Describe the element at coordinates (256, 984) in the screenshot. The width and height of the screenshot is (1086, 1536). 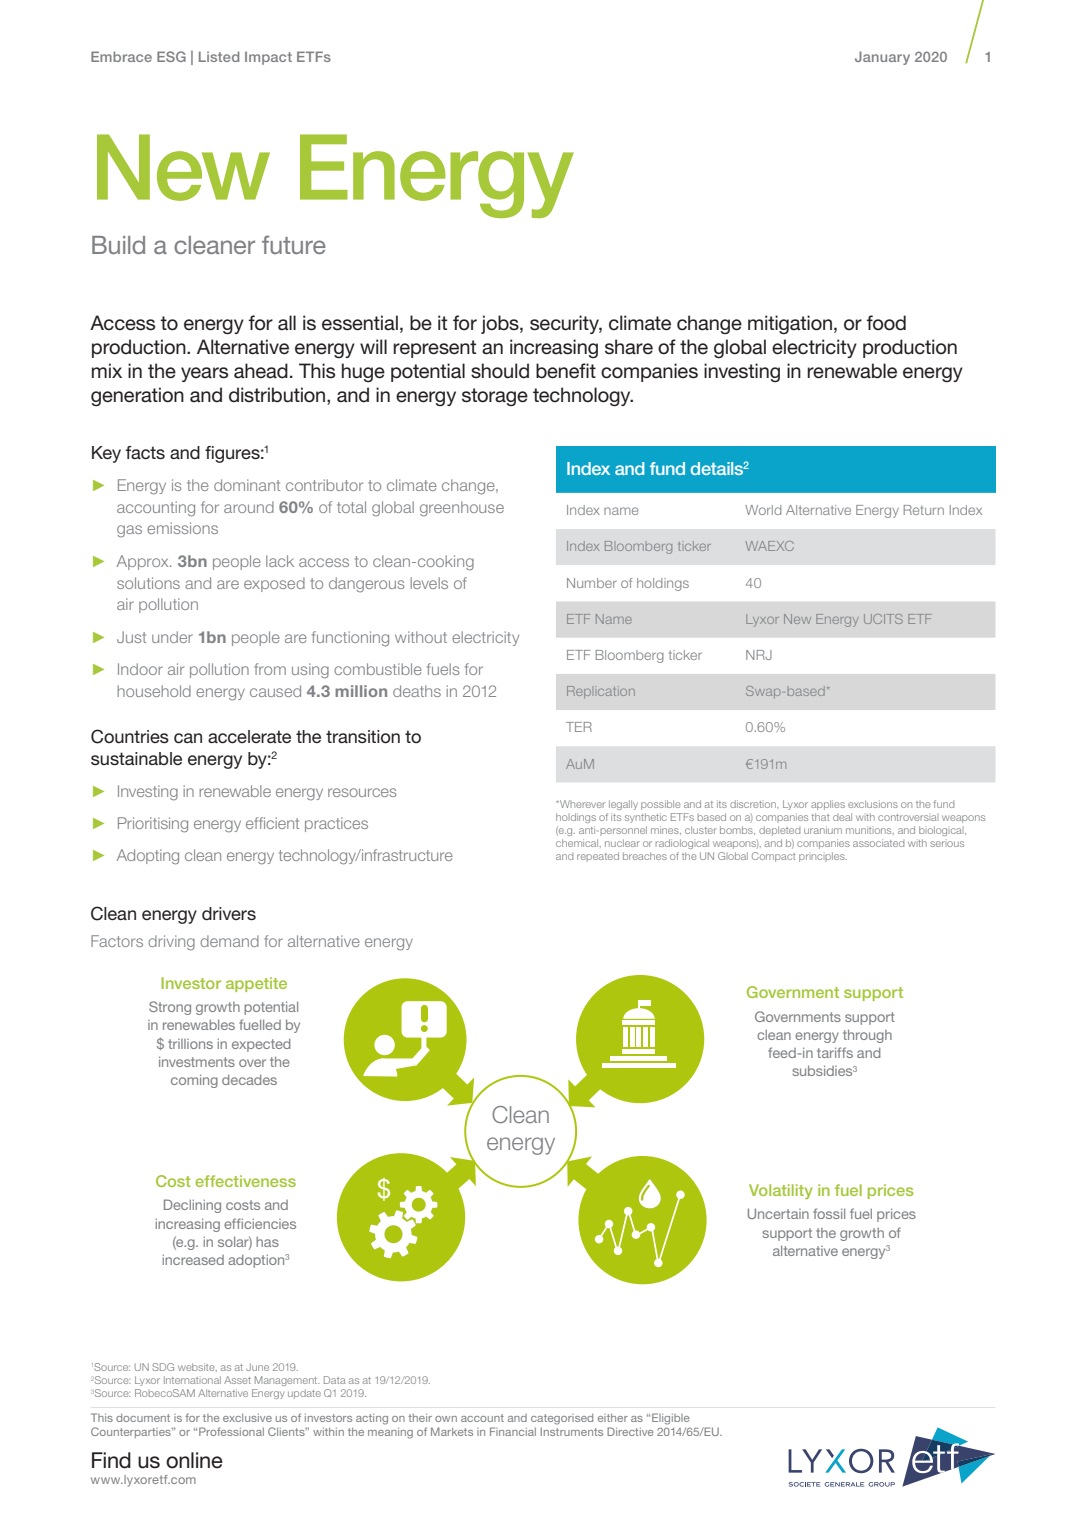
I see `appetite` at that location.
